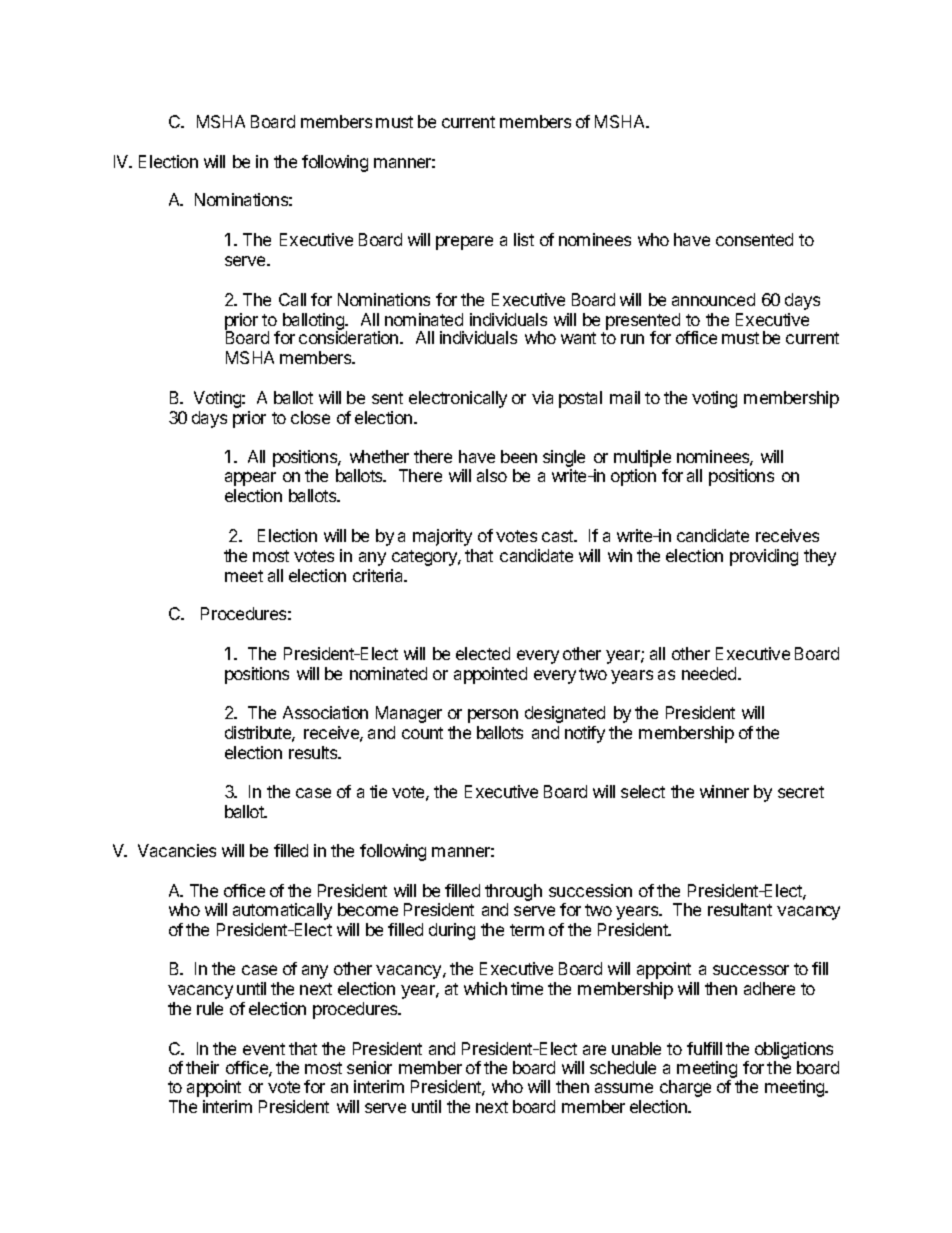  Describe the element at coordinates (524, 239) in the screenshot. I see `list` at that location.
